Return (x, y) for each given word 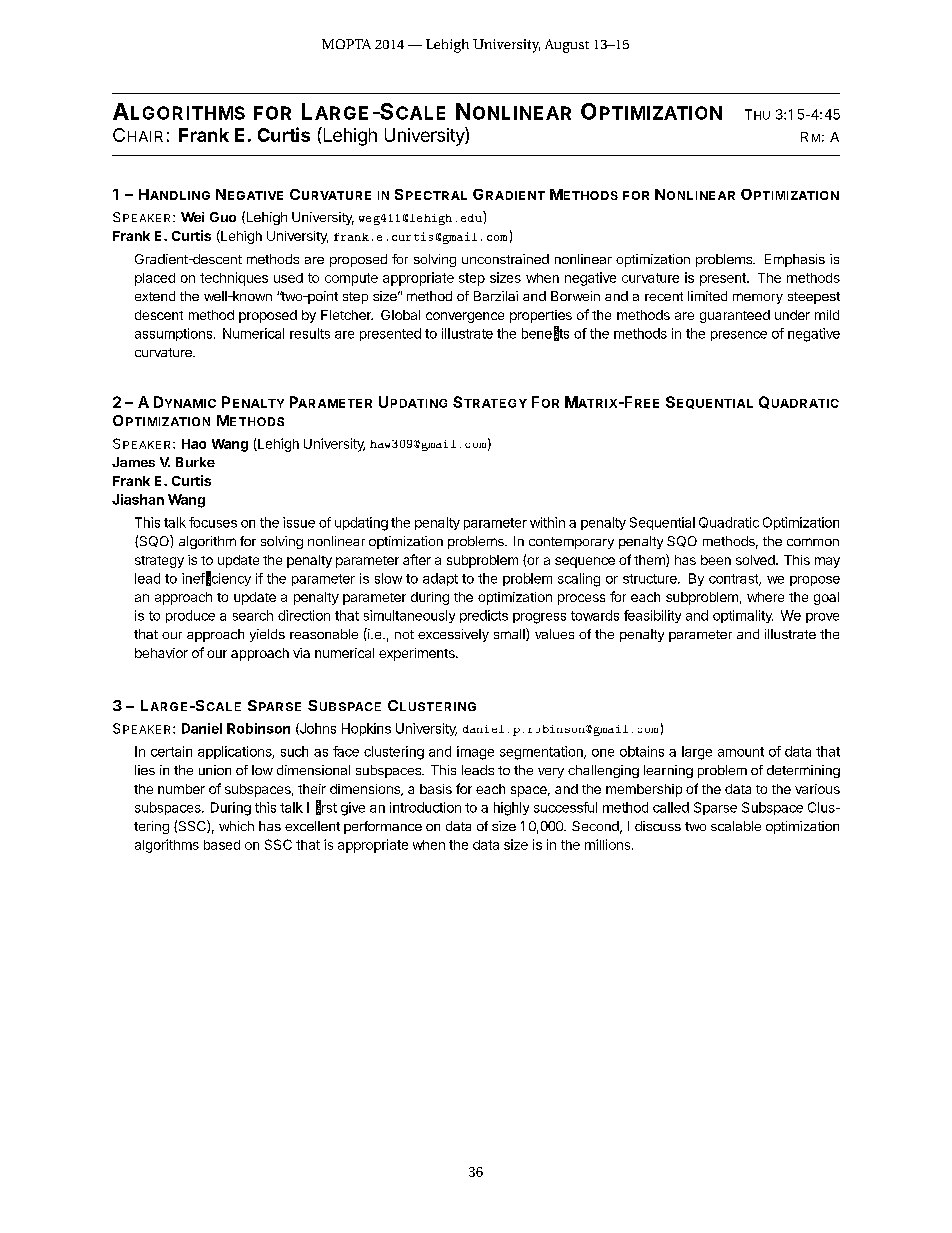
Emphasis (795, 260)
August (567, 46)
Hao (194, 444)
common (813, 542)
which (236, 826)
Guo (223, 217)
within (547, 522)
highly (511, 809)
